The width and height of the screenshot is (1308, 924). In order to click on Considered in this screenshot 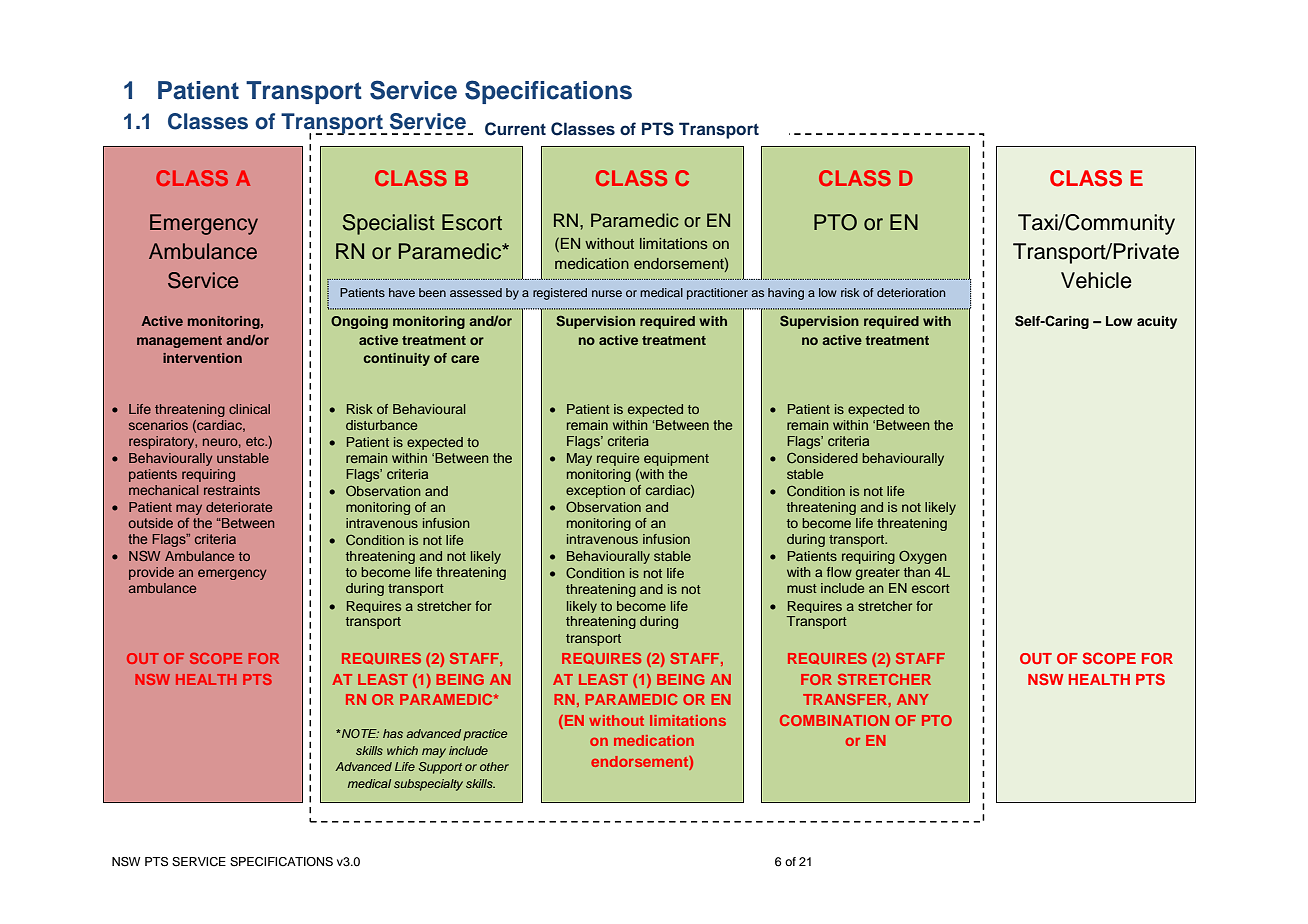, I will do `click(822, 458)`.
